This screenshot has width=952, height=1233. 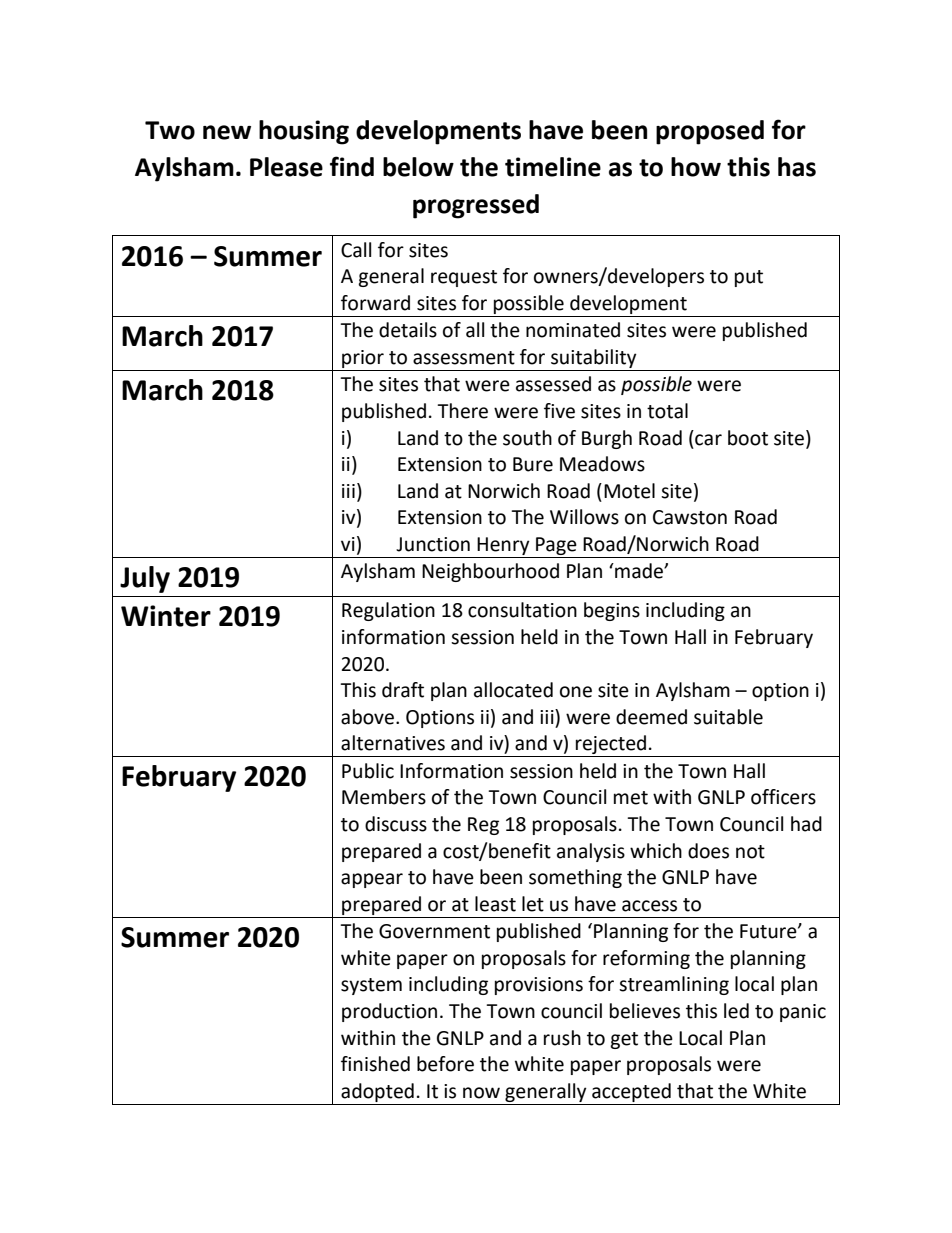 I want to click on does, so click(x=708, y=851).
